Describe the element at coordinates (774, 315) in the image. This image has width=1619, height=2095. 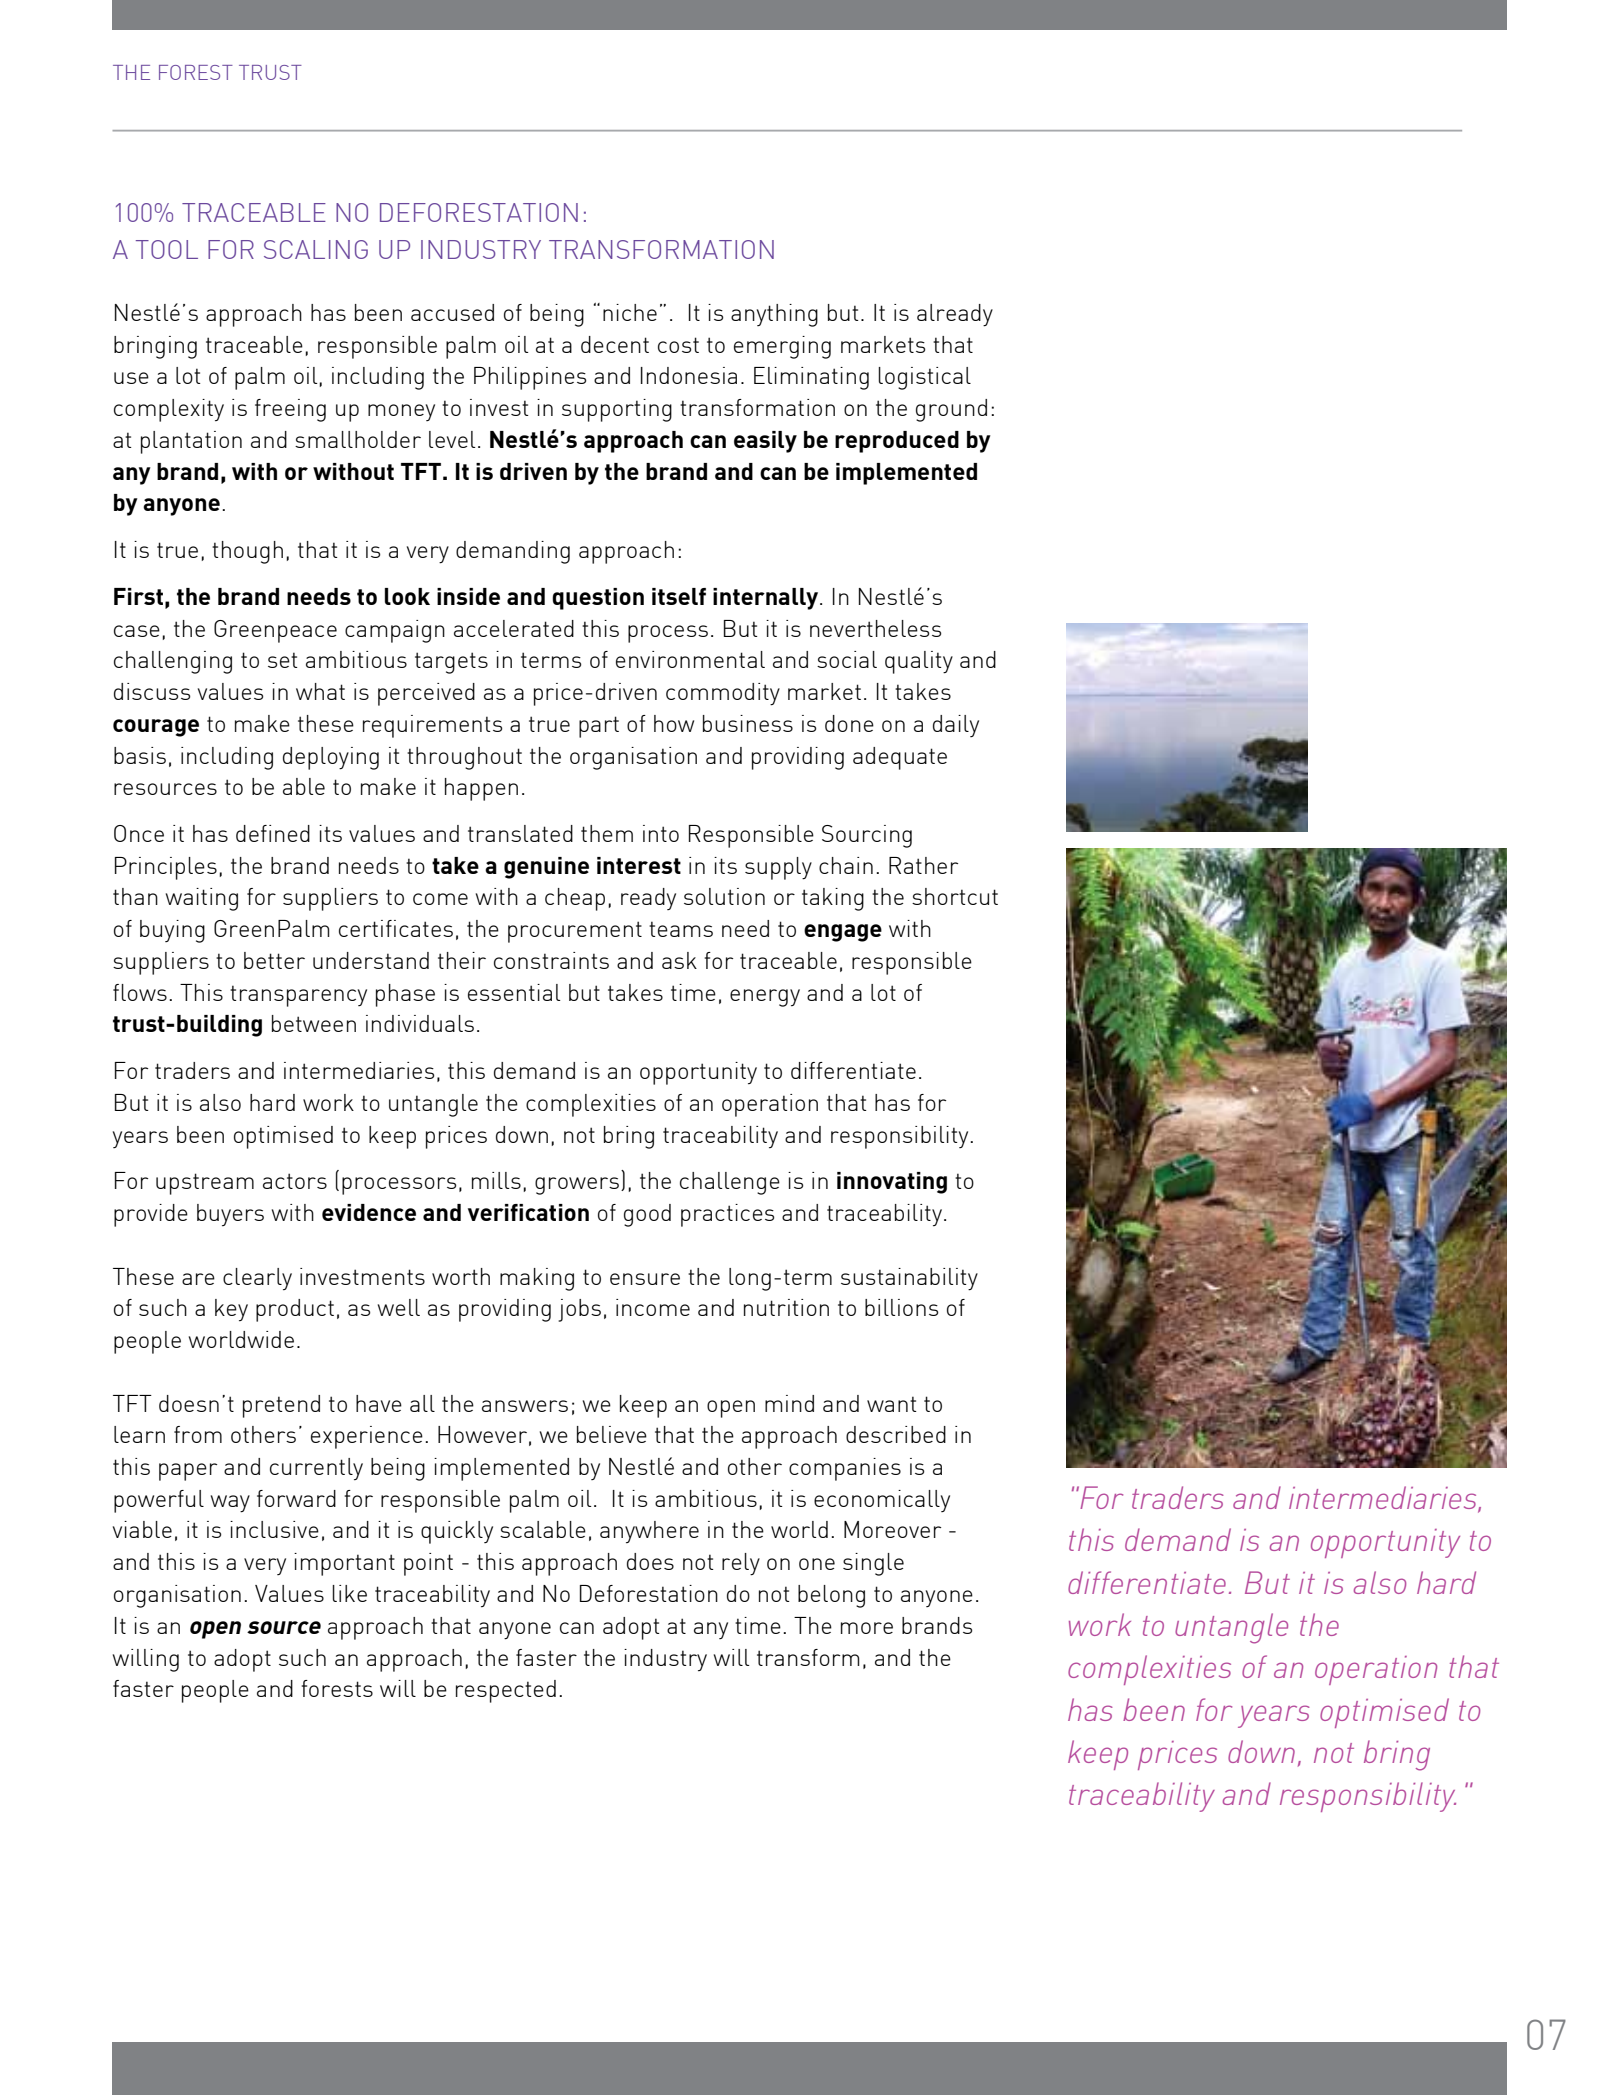
I see `anything` at that location.
